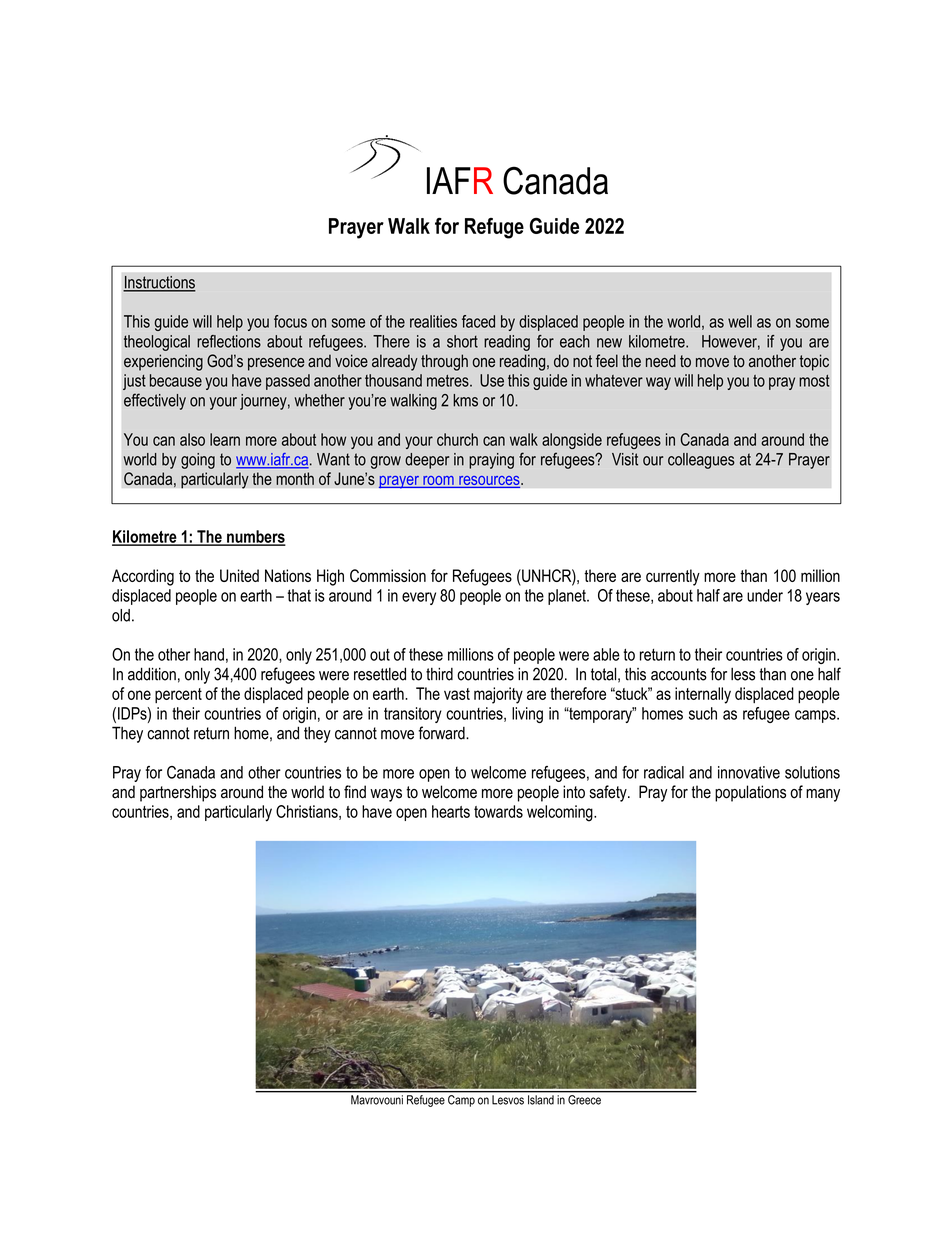 This document has height=1233, width=952. Describe the element at coordinates (239, 575) in the document. I see `United` at that location.
